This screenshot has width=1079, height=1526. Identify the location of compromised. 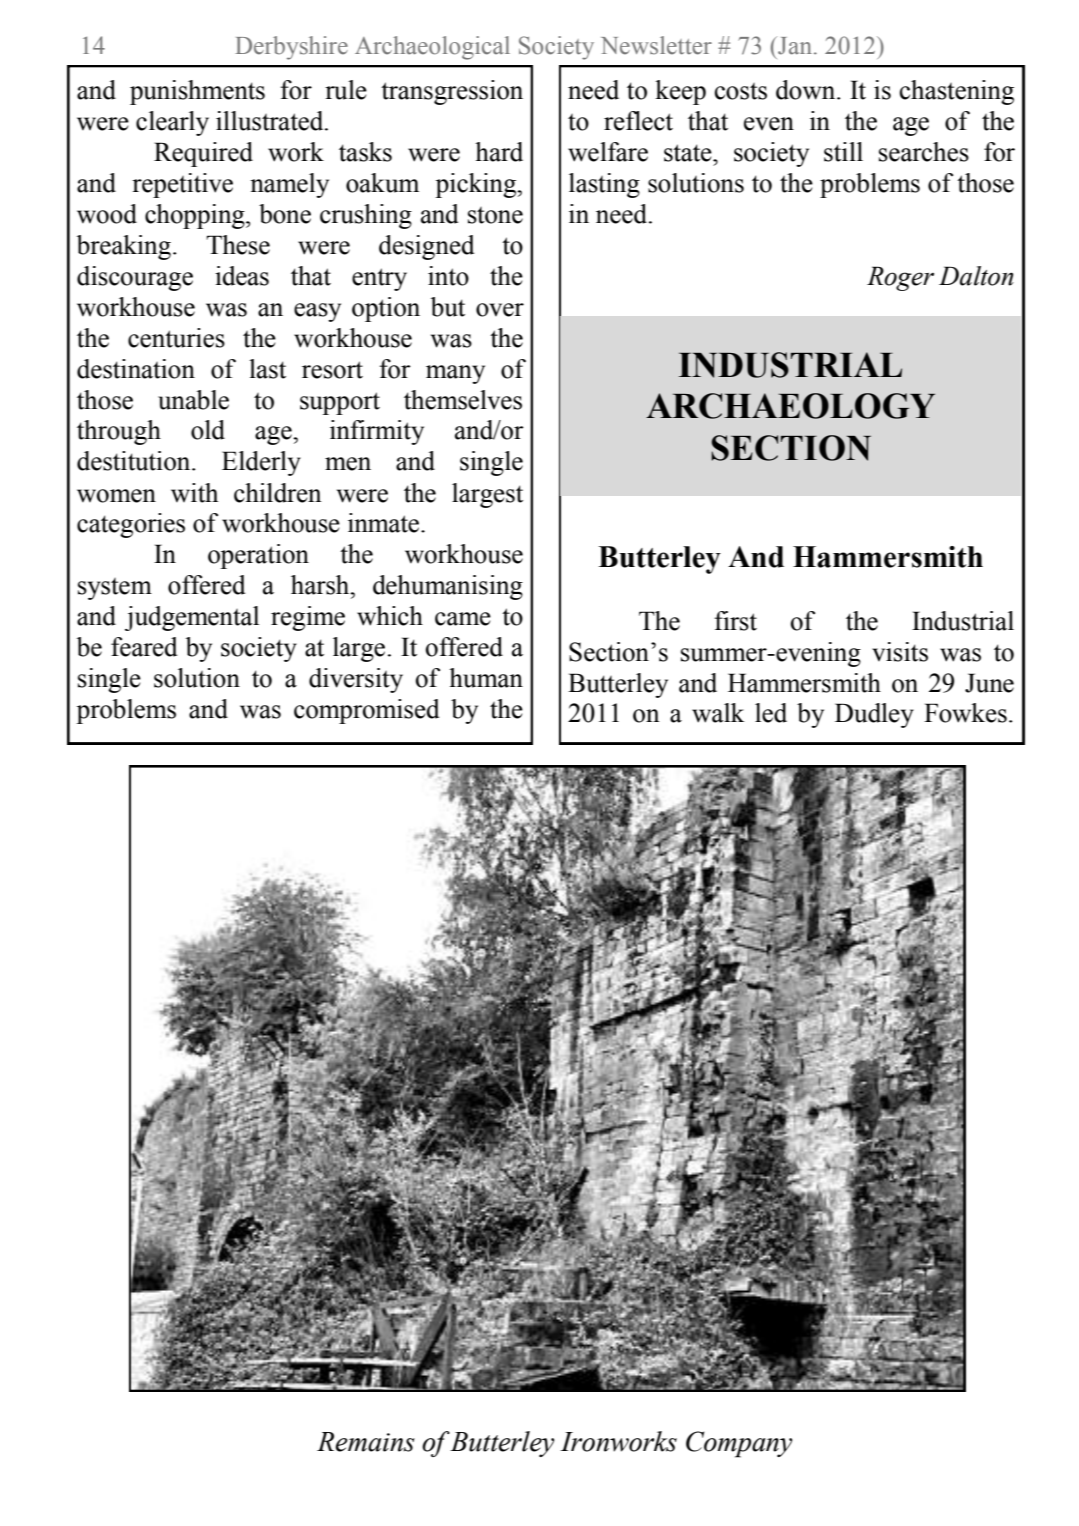
(367, 711).
